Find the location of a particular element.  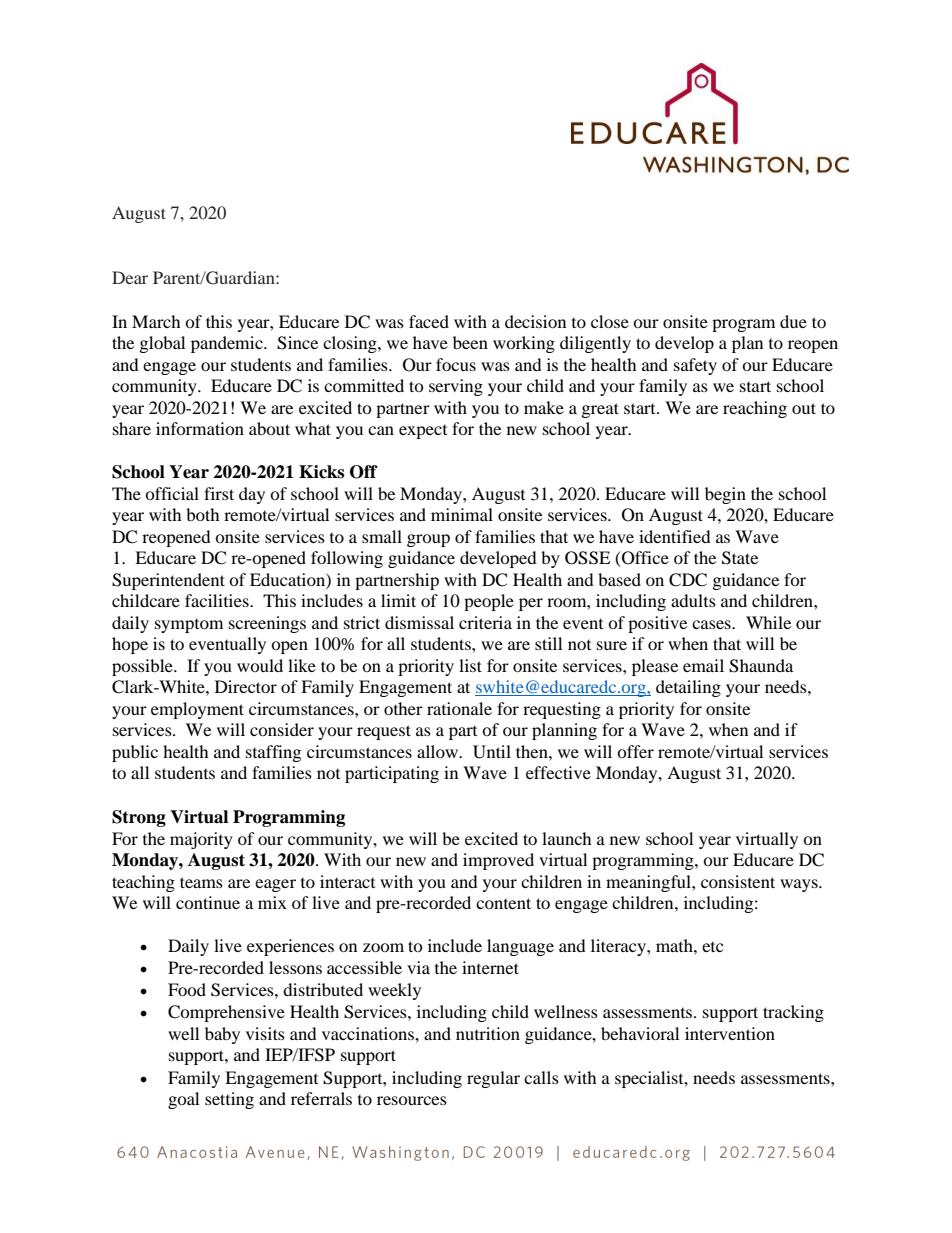

Director is located at coordinates (246, 686).
